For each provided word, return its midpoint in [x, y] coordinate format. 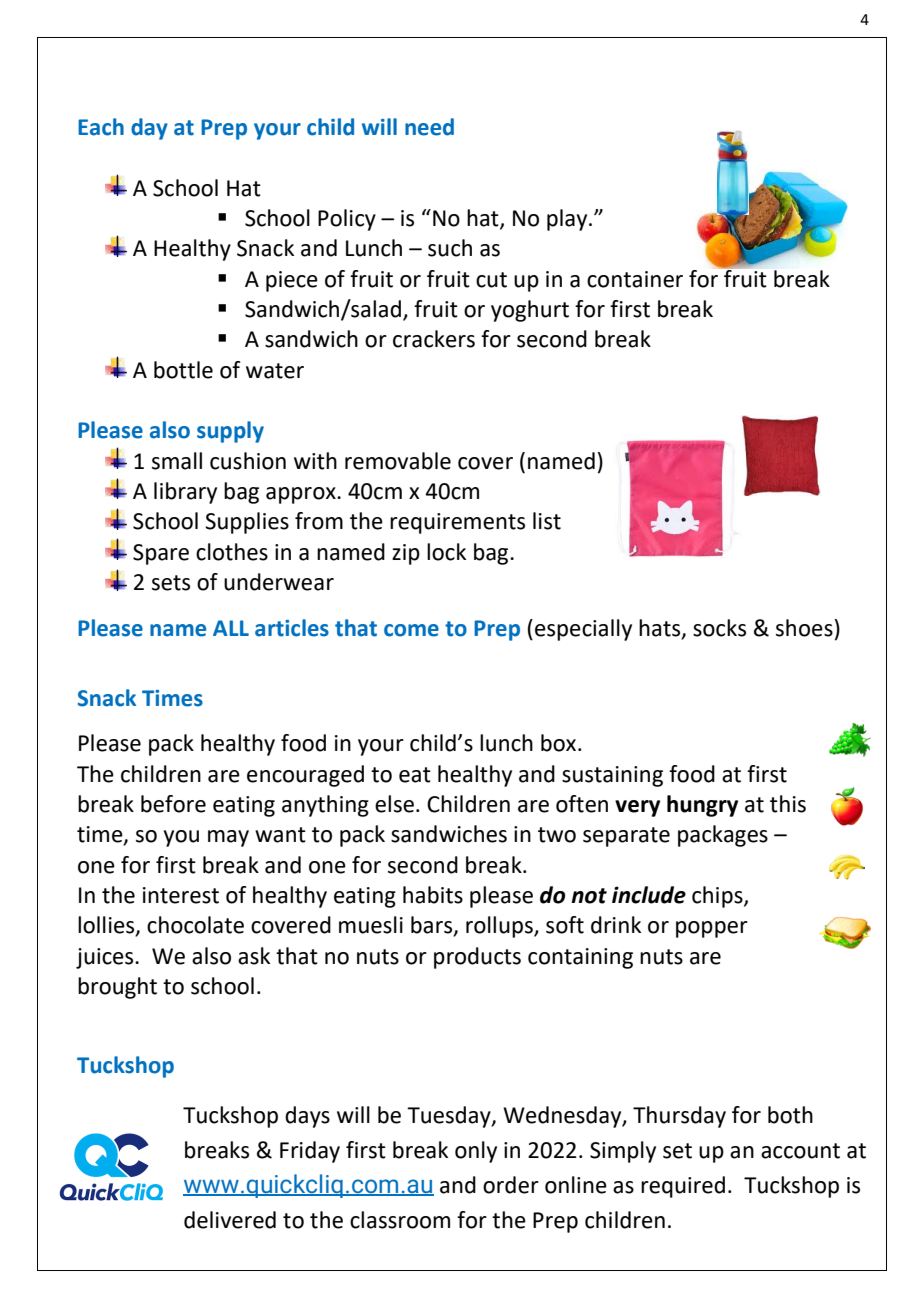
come [411, 630]
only [476, 1152]
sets [171, 583]
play [568, 220]
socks [719, 628]
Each [101, 127]
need [429, 127]
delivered [230, 1220]
